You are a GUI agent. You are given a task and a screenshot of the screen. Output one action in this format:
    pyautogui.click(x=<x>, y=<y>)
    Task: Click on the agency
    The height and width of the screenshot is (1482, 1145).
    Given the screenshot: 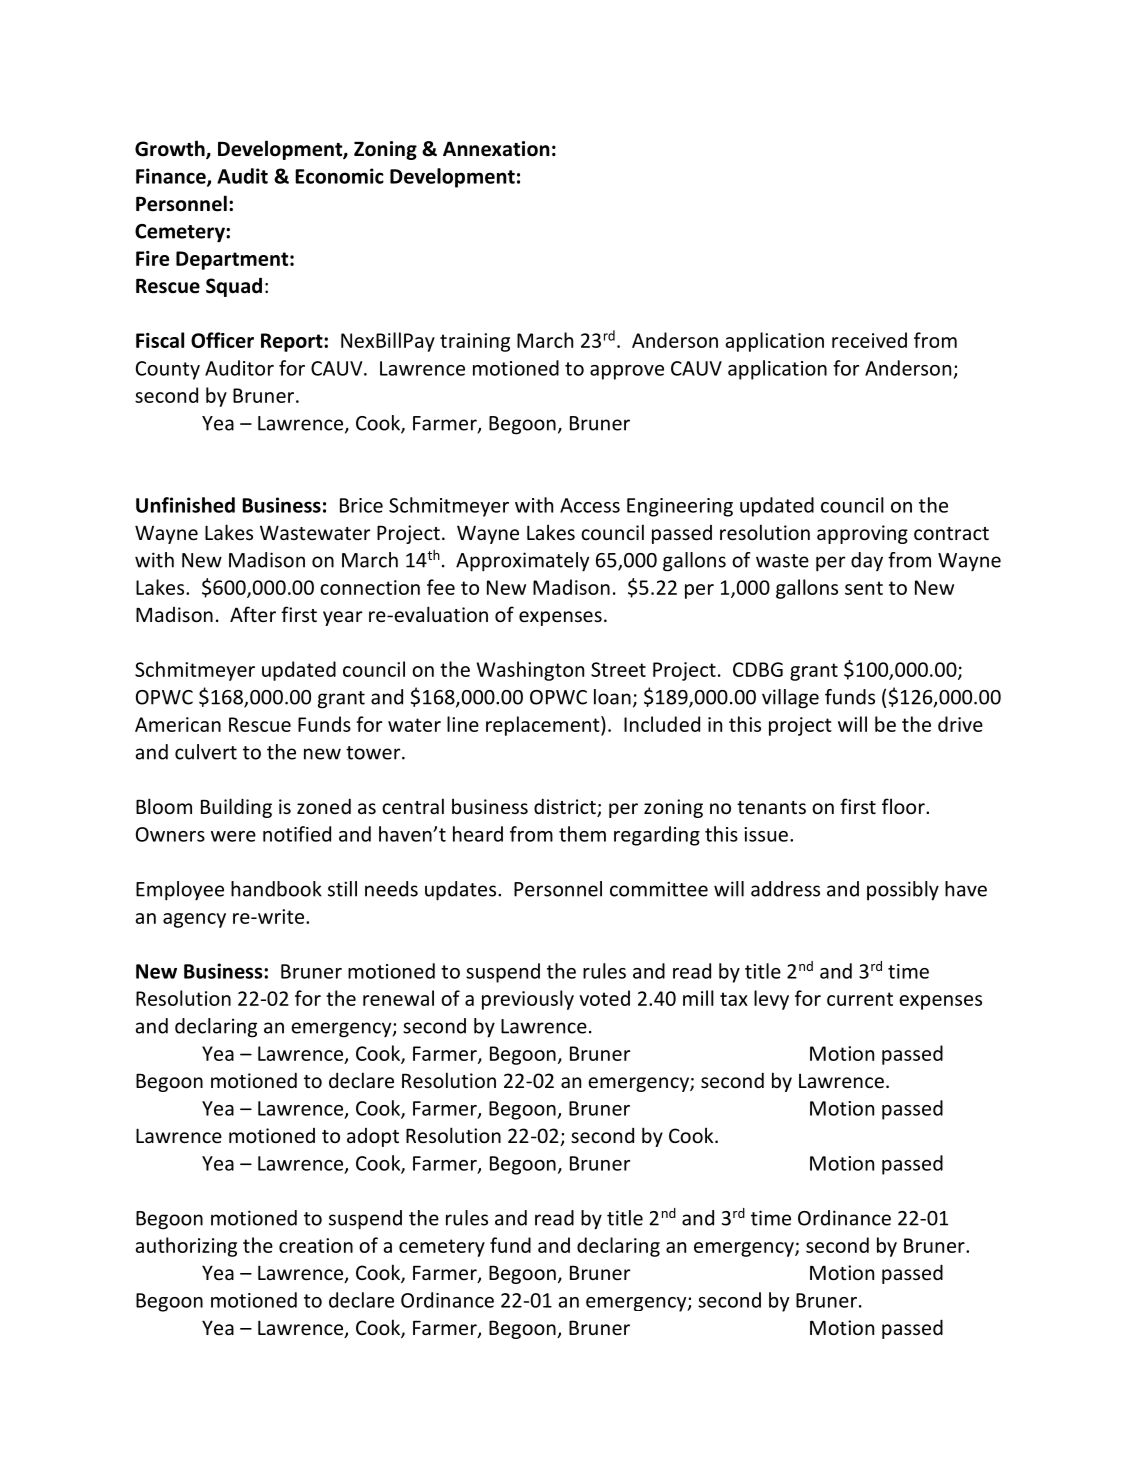 What is the action you would take?
    pyautogui.click(x=194, y=920)
